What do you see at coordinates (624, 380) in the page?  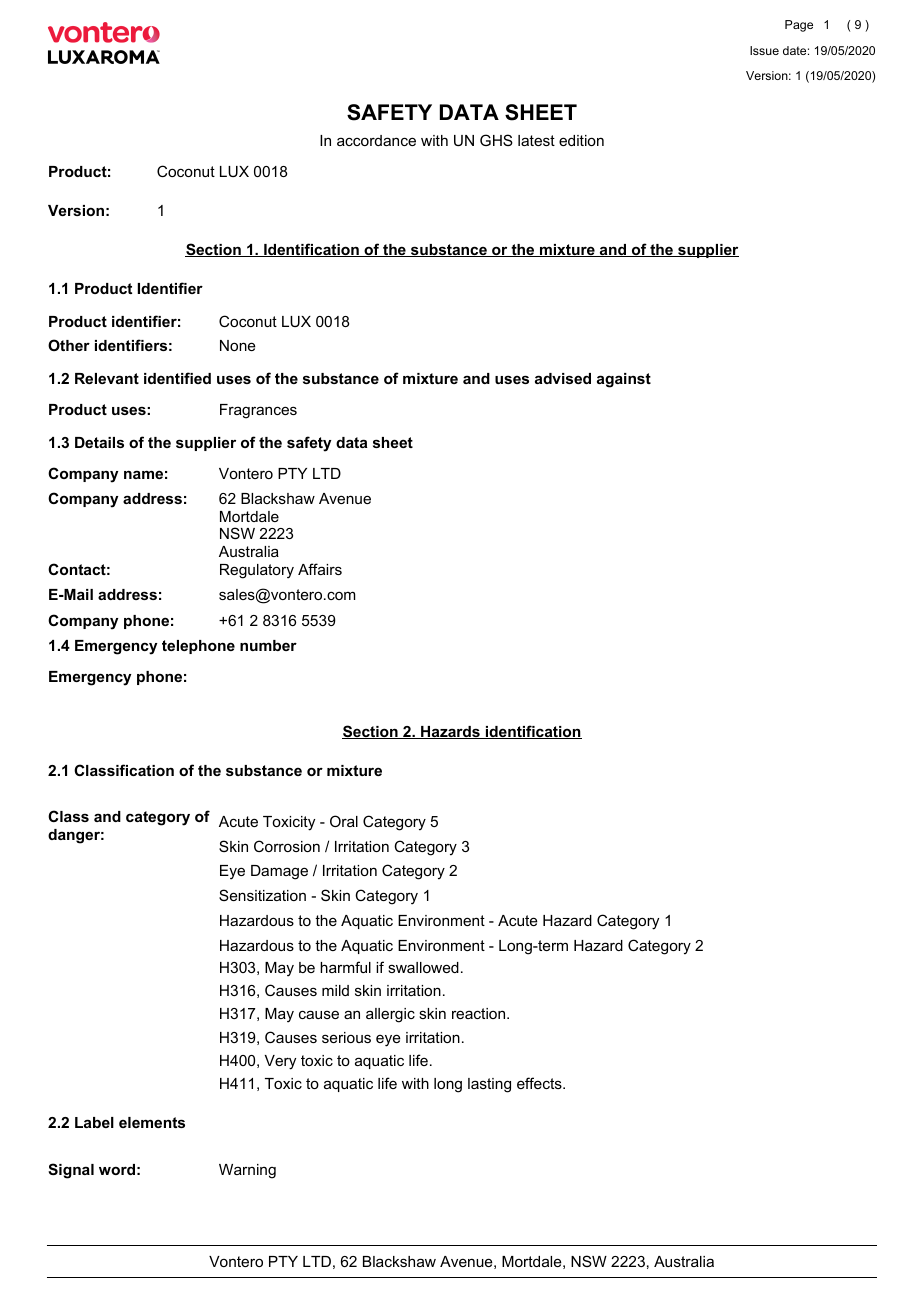 I see `against` at bounding box center [624, 380].
